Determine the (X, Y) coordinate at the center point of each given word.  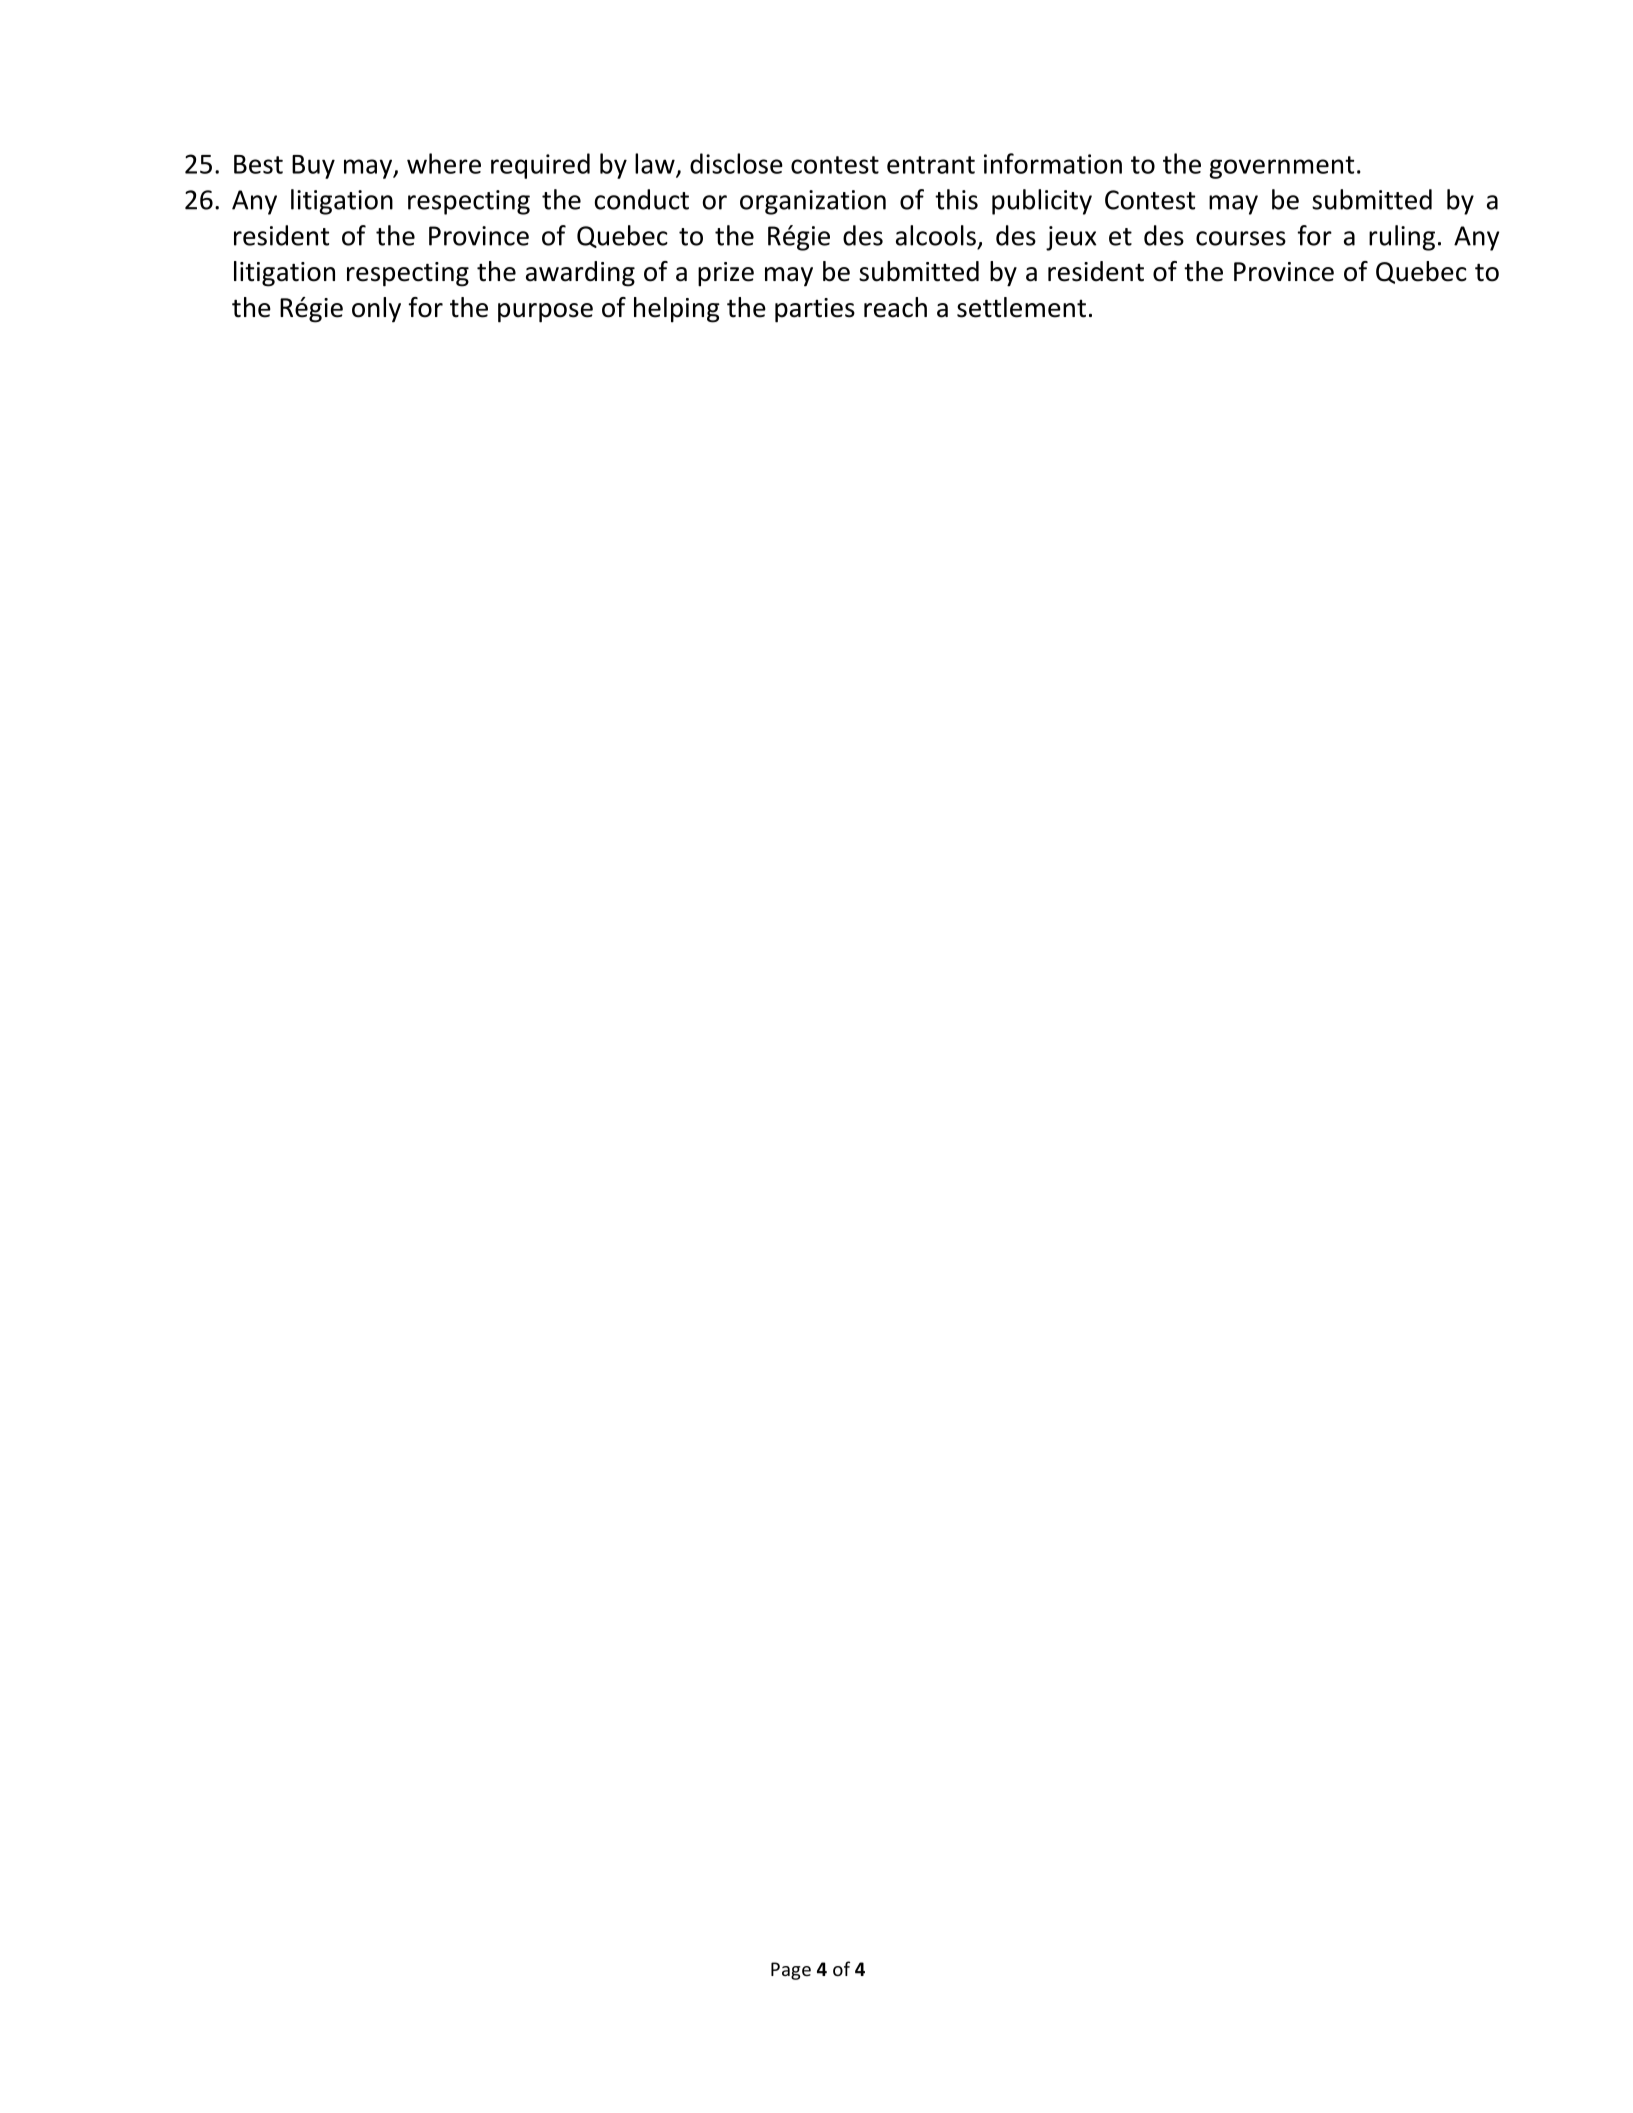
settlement (1021, 307)
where (444, 163)
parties (815, 310)
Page (791, 1971)
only (376, 310)
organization (813, 202)
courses (1241, 238)
